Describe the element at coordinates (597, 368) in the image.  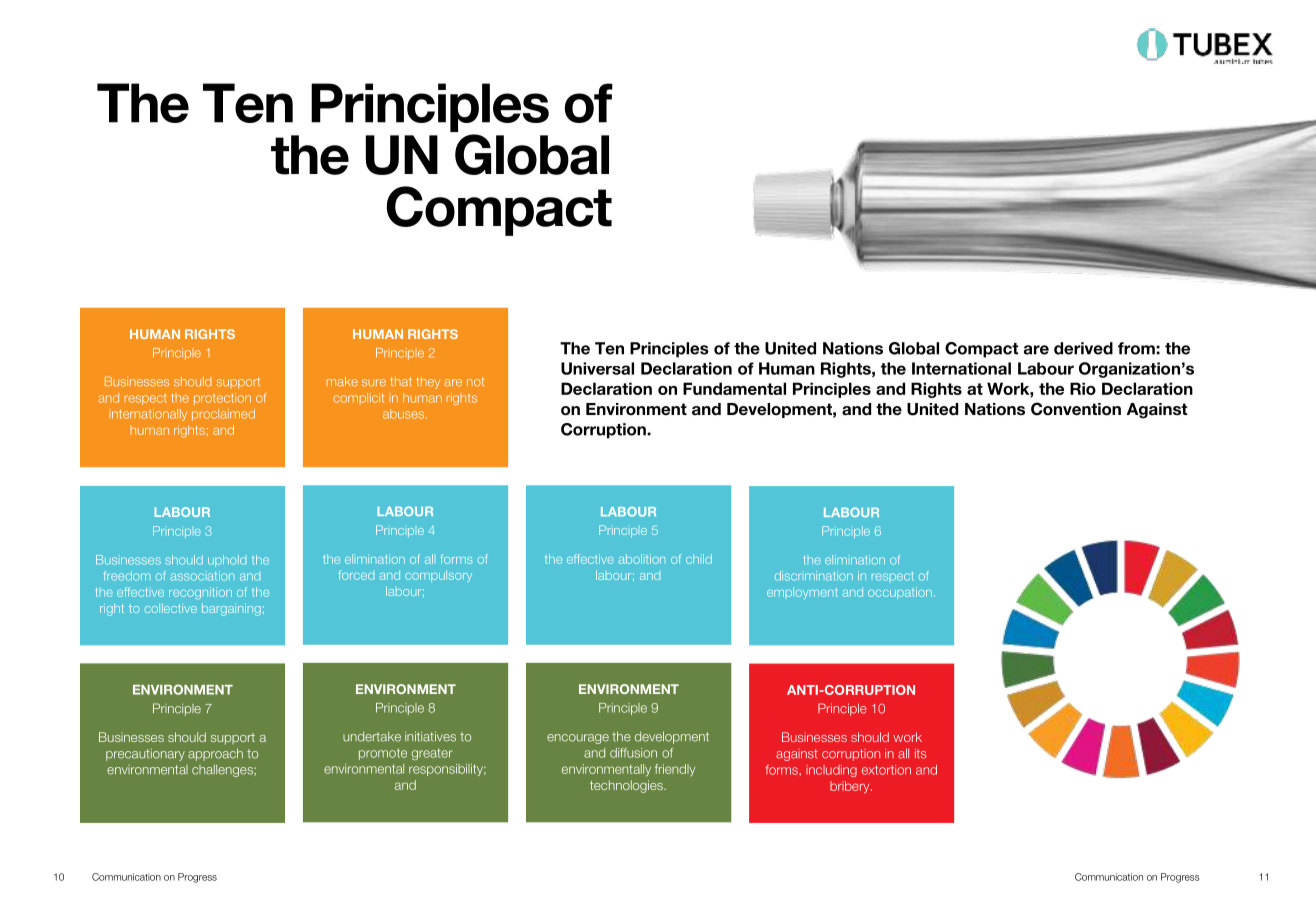
I see `Universal` at that location.
